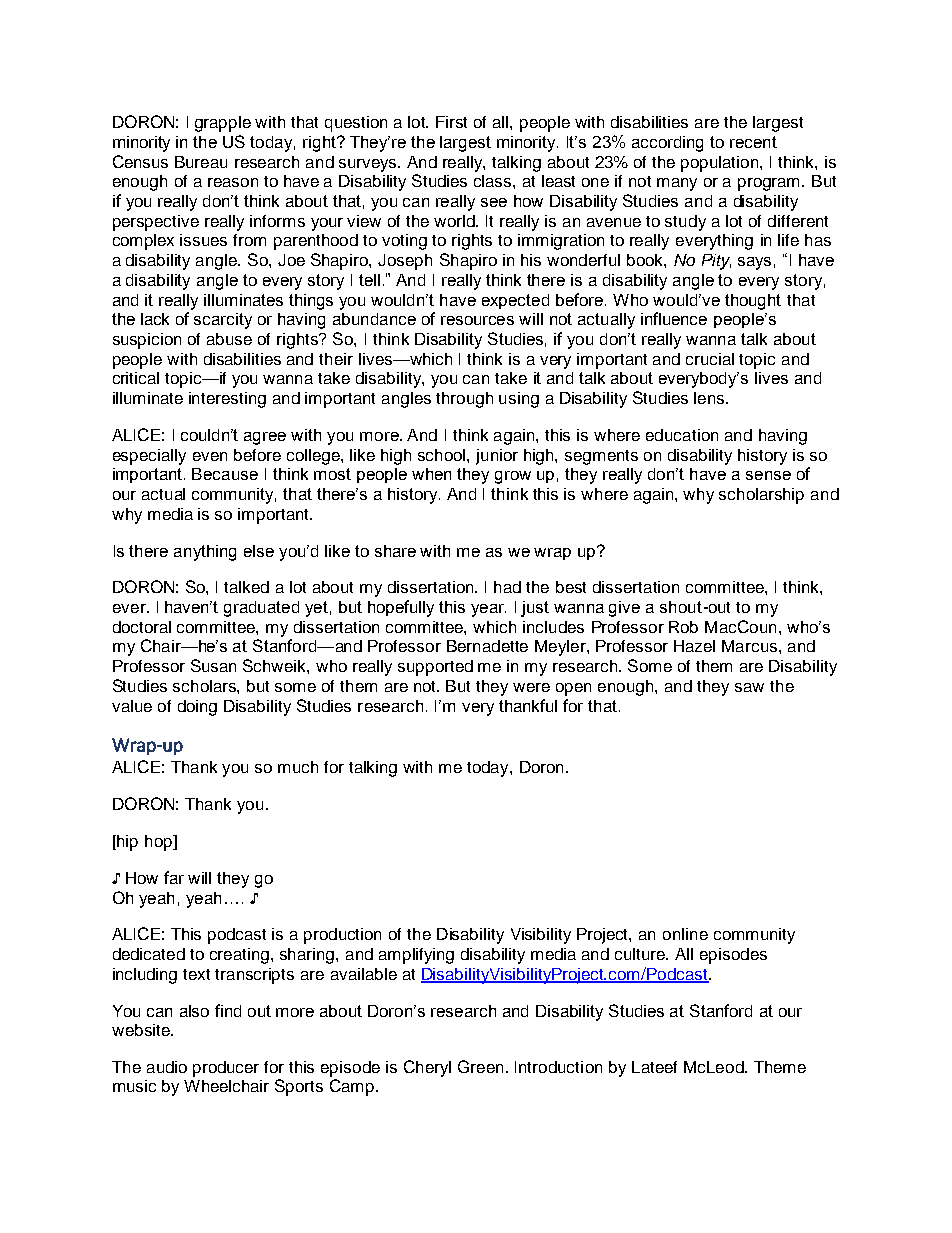  Describe the element at coordinates (749, 687) in the screenshot. I see `saw` at that location.
